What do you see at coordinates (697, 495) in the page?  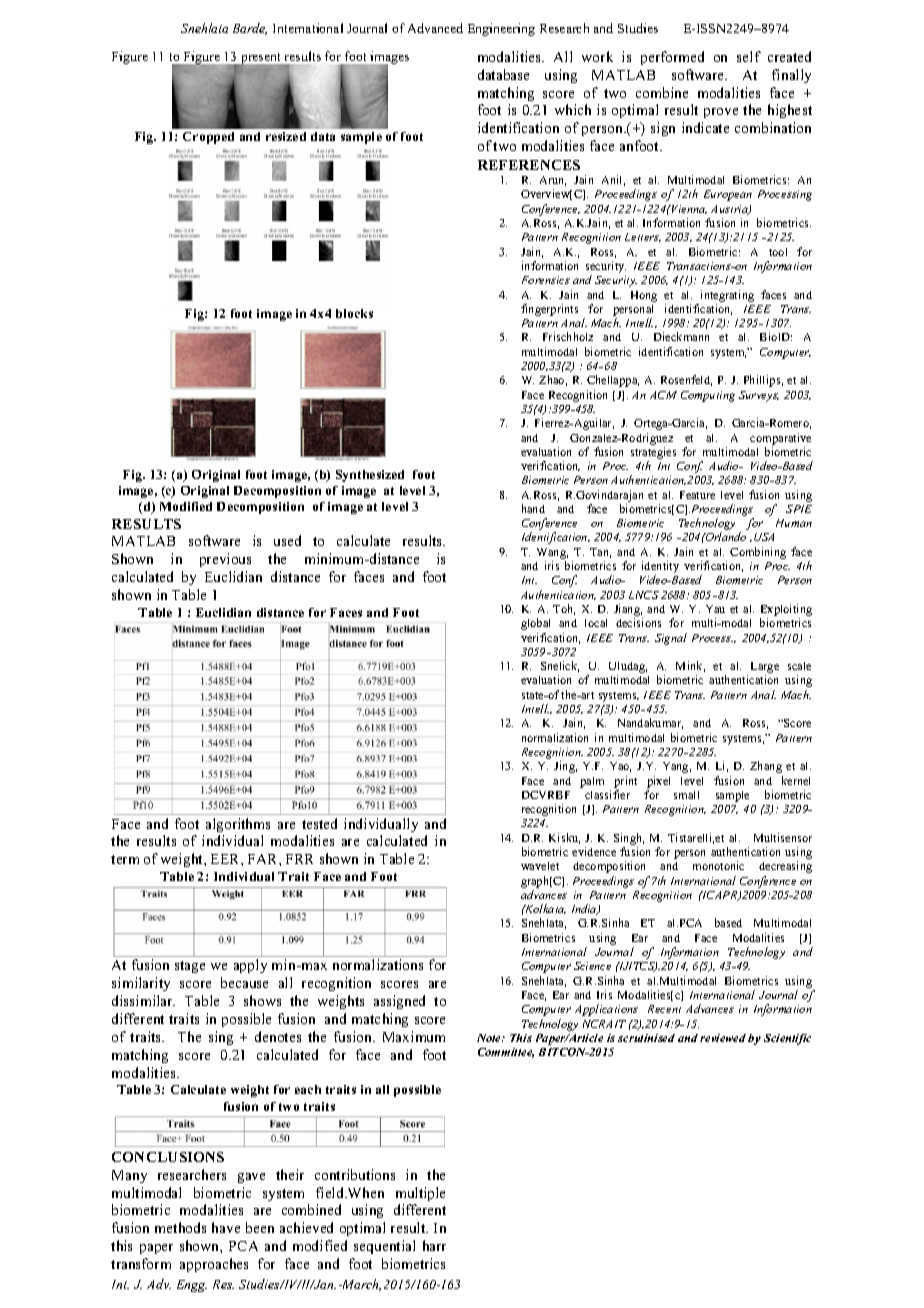 I see `Feature` at bounding box center [697, 495].
